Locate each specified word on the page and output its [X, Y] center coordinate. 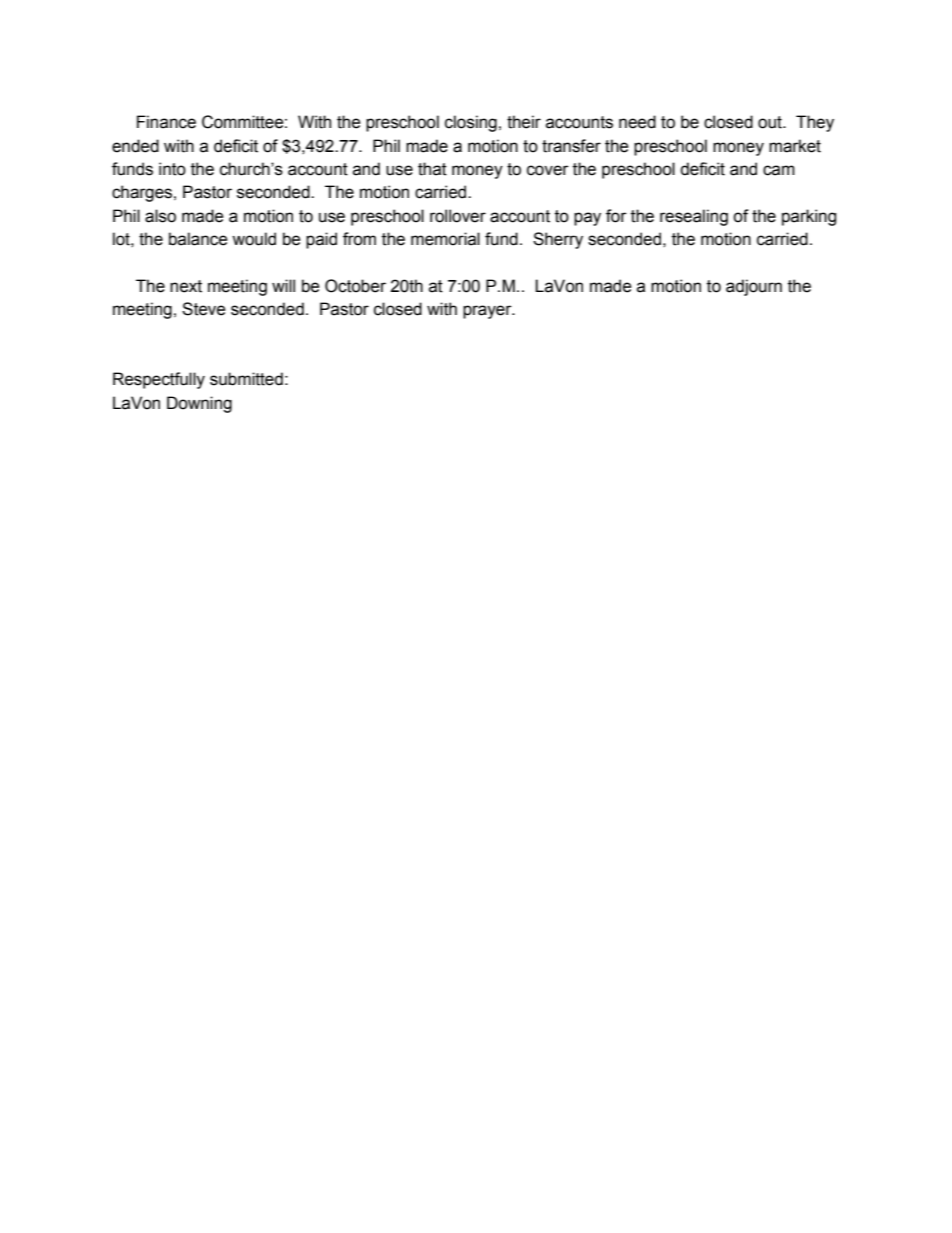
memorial [445, 239]
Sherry [558, 240]
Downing [199, 404]
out [771, 122]
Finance [166, 122]
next [186, 286]
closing [471, 123]
